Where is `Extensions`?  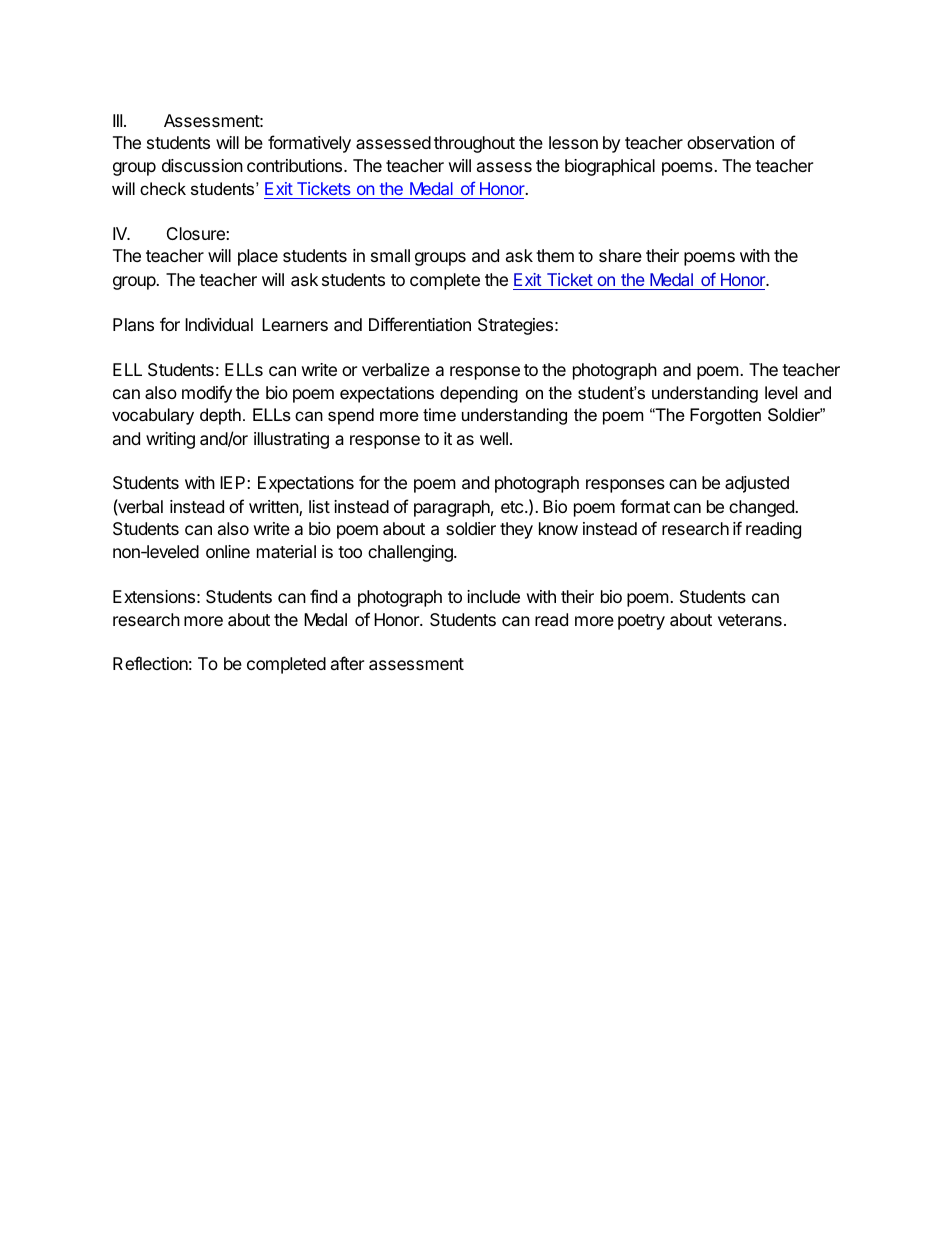 Extensions is located at coordinates (154, 596).
